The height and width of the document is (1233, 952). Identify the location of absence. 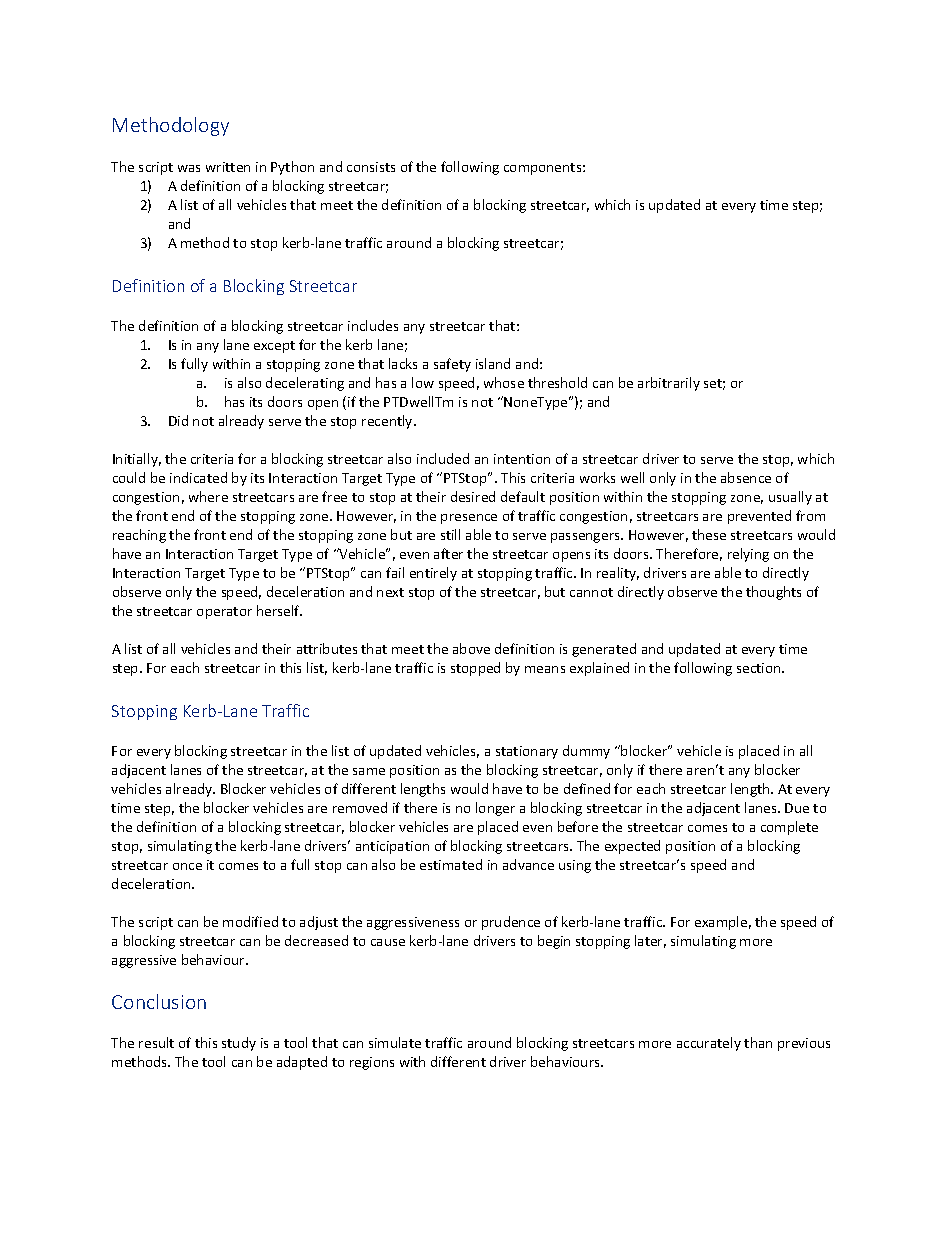
(746, 477).
